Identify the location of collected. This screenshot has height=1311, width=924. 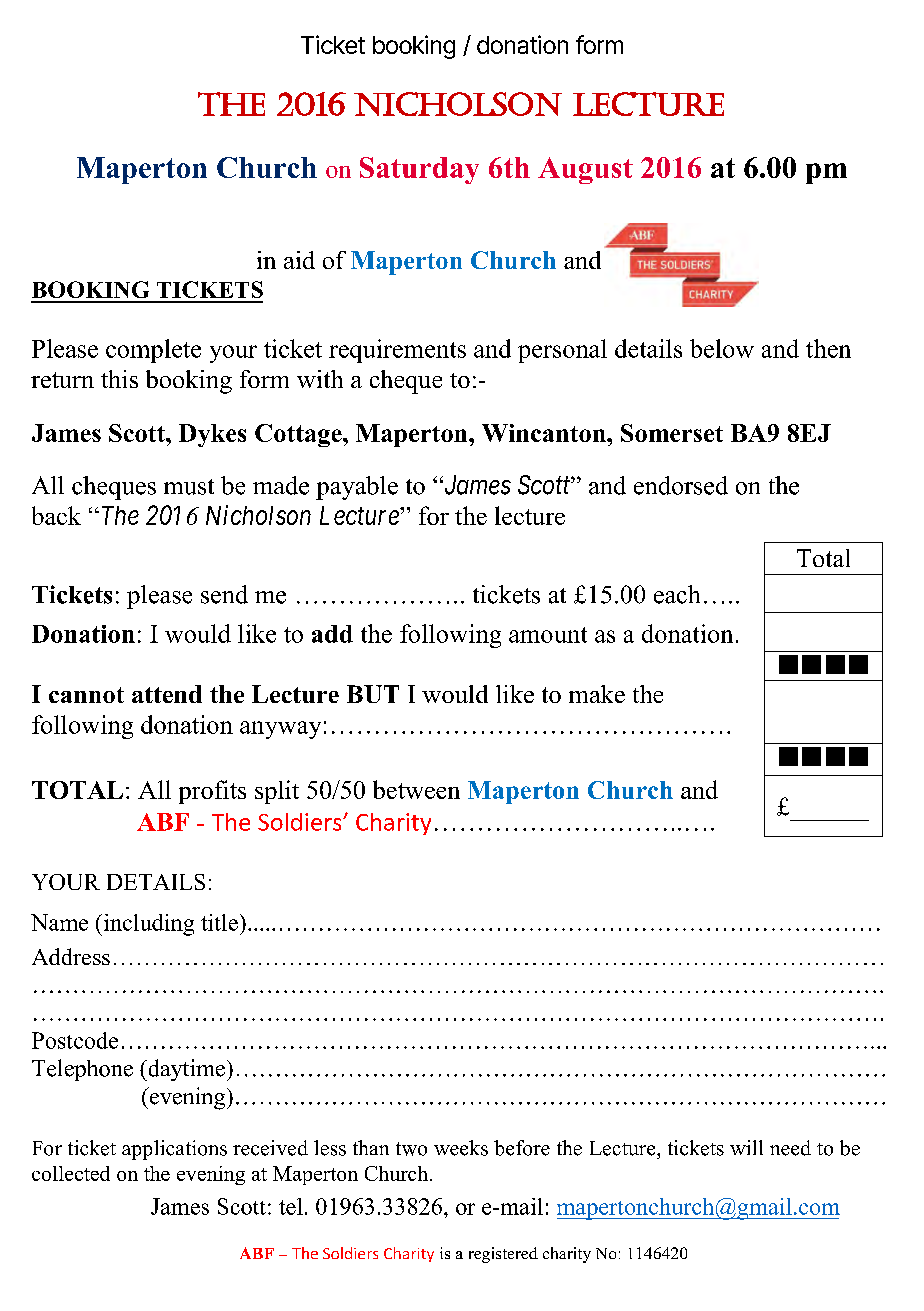
(71, 1173).
